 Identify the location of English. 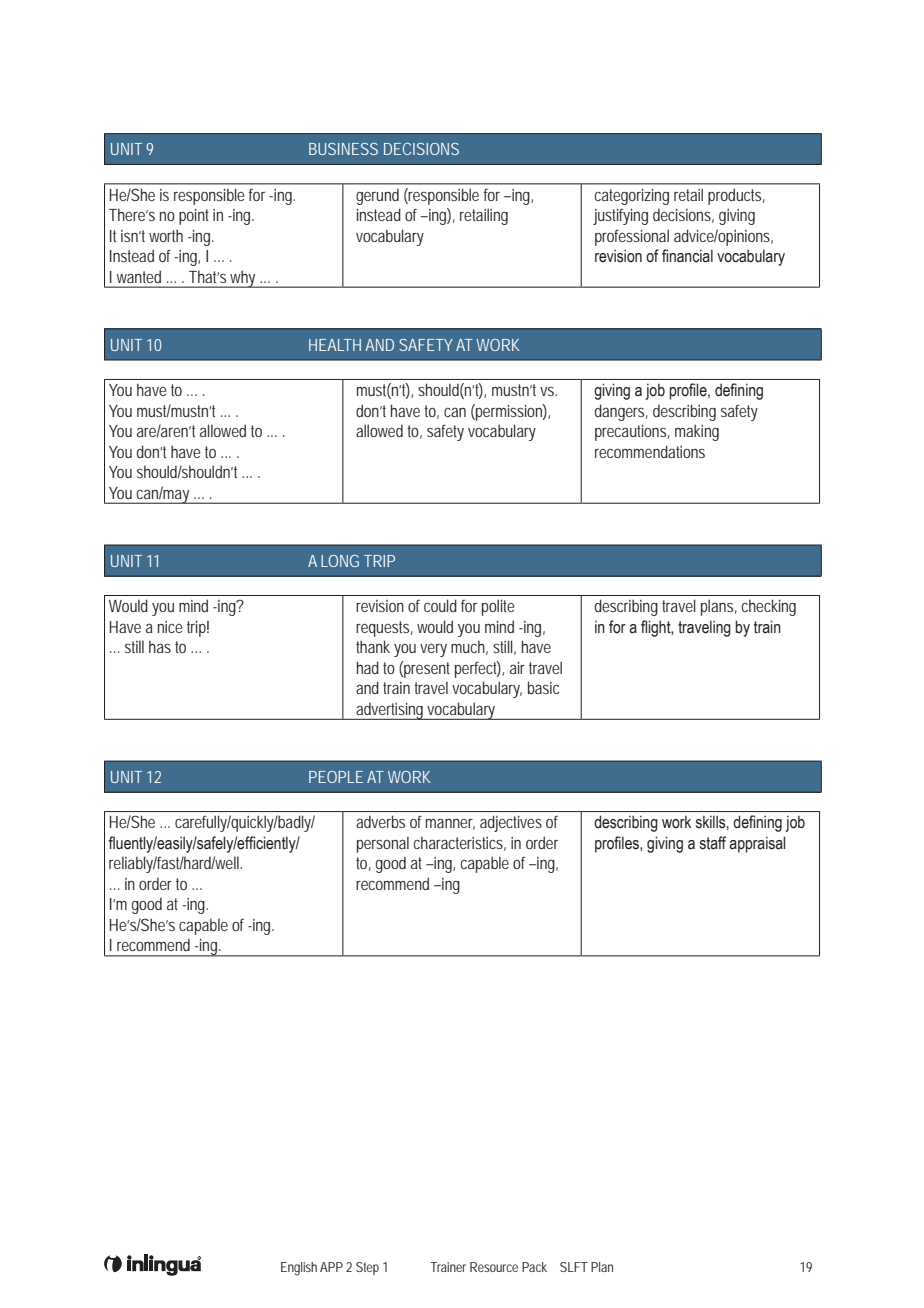
(299, 1269).
